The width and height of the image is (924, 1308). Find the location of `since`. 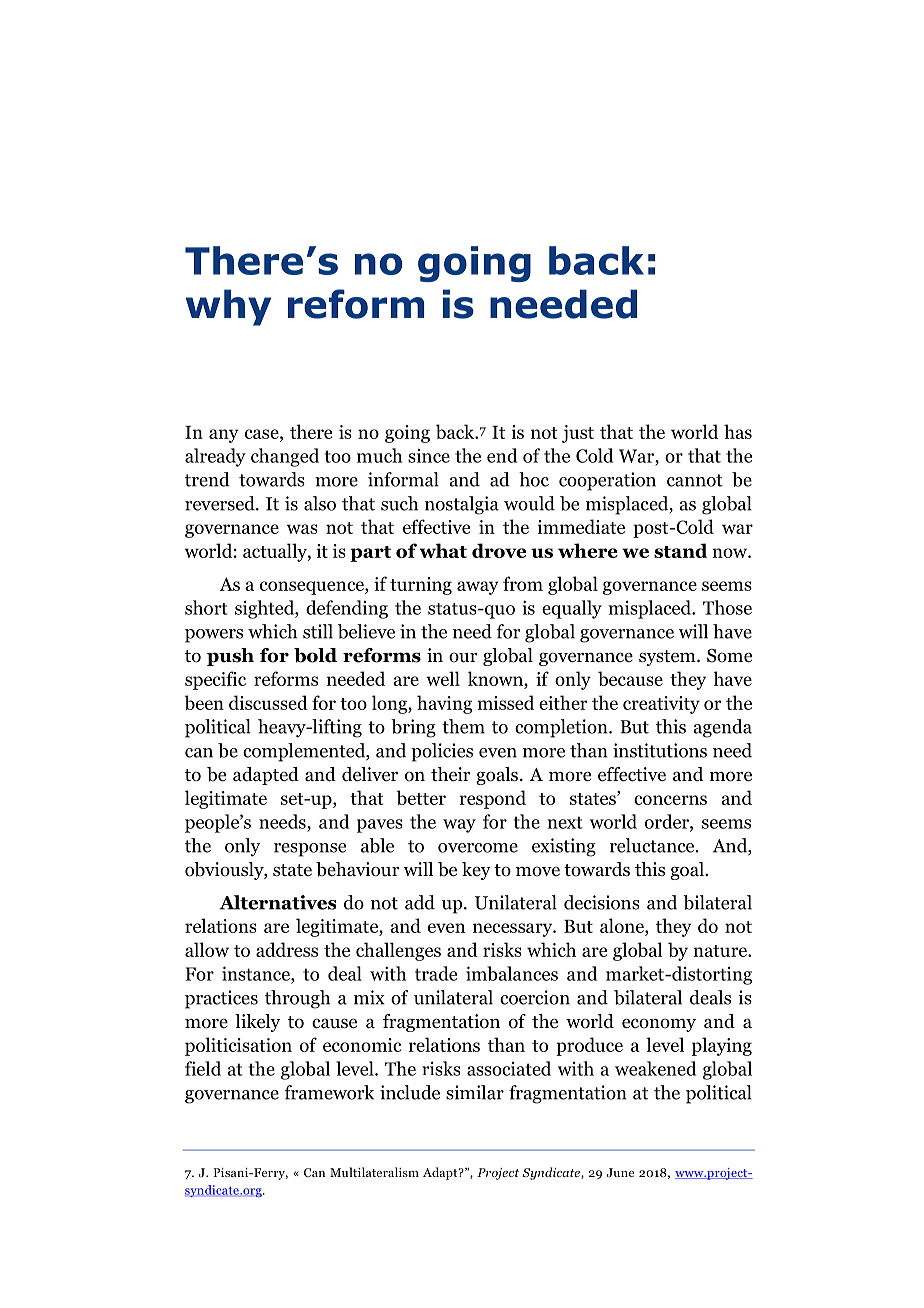

since is located at coordinates (429, 456).
